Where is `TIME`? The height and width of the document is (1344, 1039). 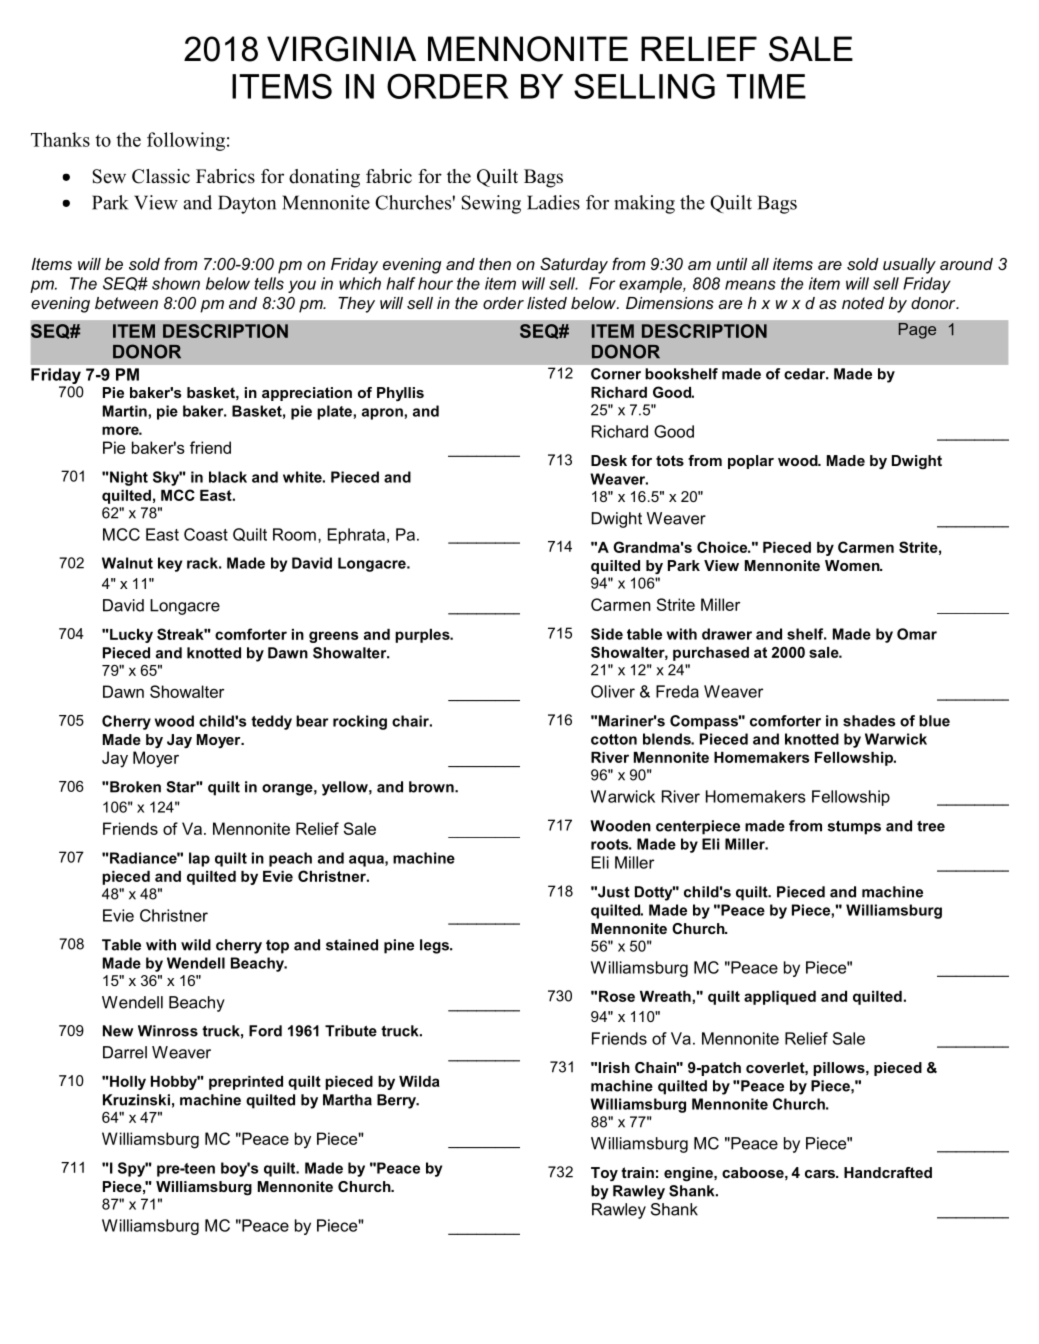 TIME is located at coordinates (766, 86).
